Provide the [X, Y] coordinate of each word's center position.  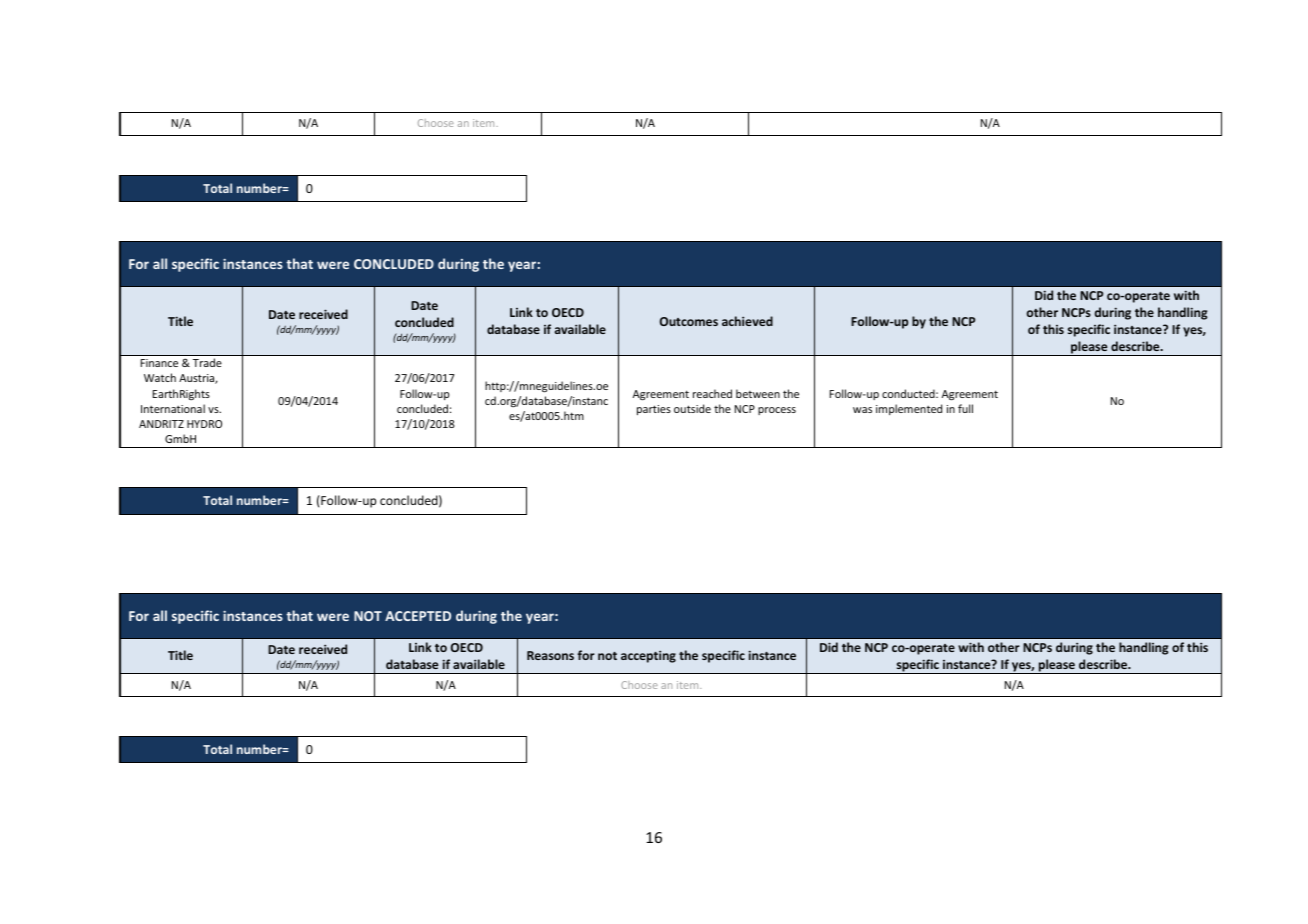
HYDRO [204, 424]
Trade [207, 362]
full [965, 408]
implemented [909, 409]
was [862, 410]
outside [692, 408]
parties [654, 410]
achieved [747, 321]
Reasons [550, 655]
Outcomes [689, 321]
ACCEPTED [418, 616]
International [173, 408]
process [777, 411]
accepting [648, 656]
